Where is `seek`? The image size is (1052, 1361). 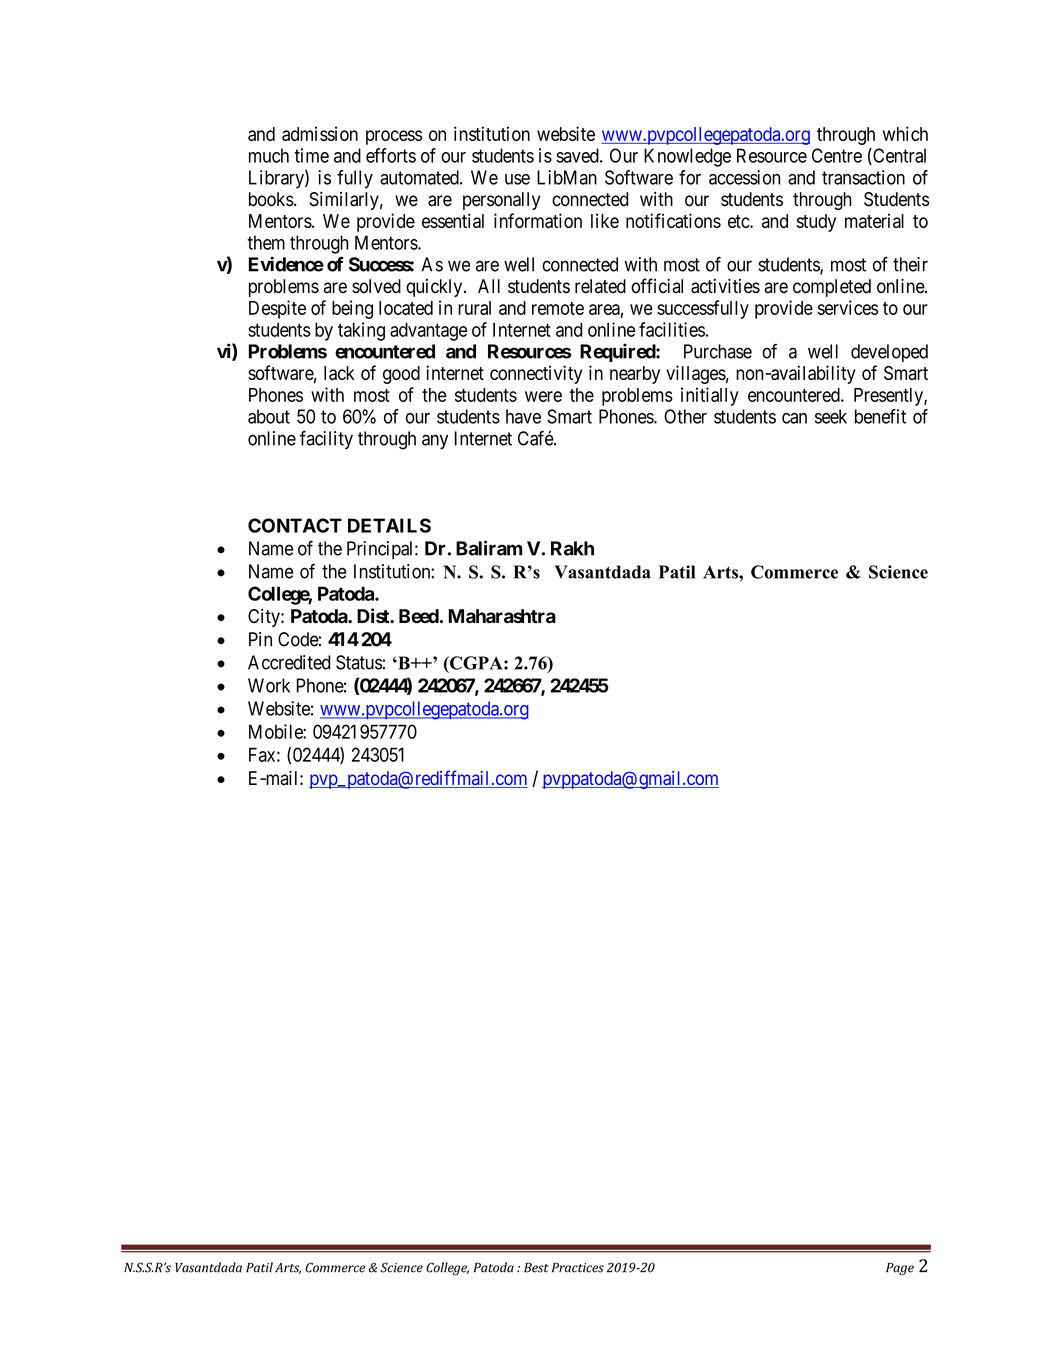
seek is located at coordinates (831, 416).
